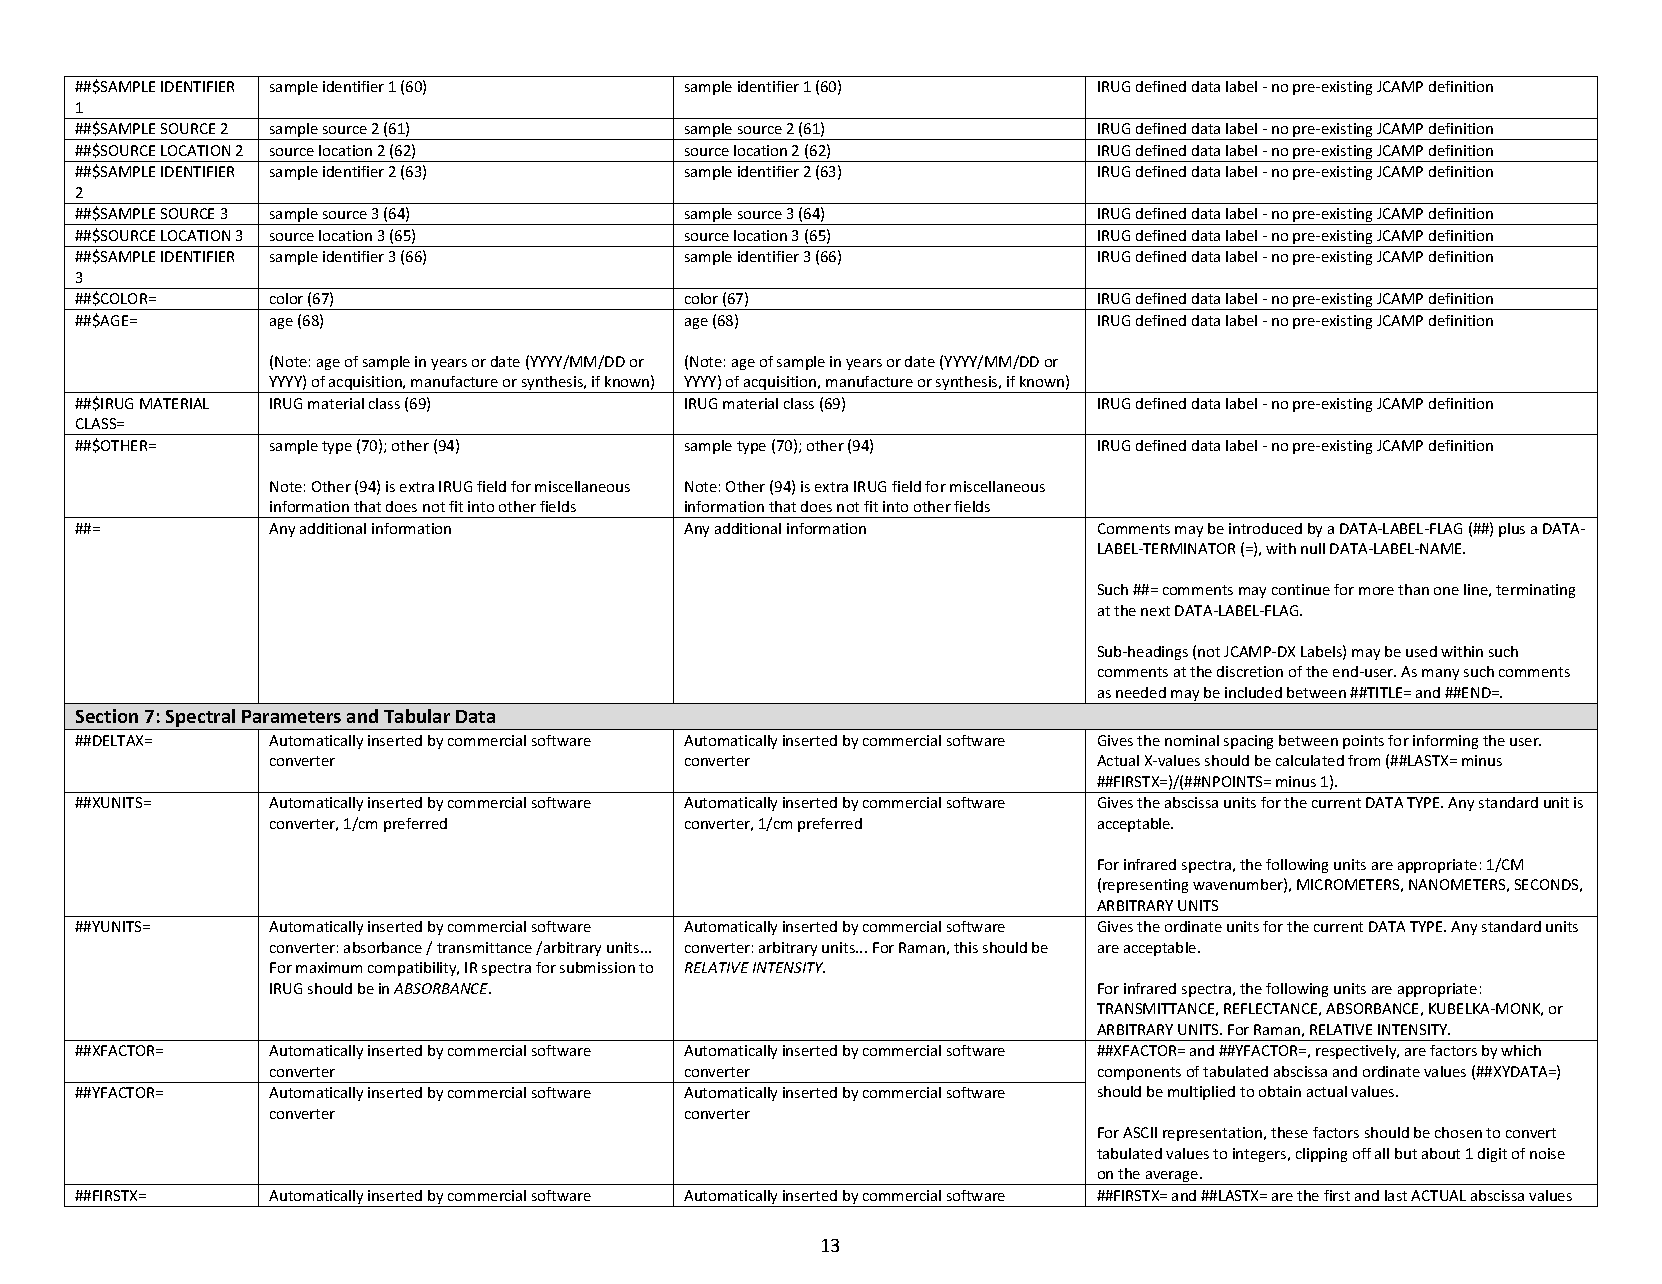 The height and width of the screenshot is (1284, 1662). Describe the element at coordinates (597, 967) in the screenshot. I see `submission` at that location.
